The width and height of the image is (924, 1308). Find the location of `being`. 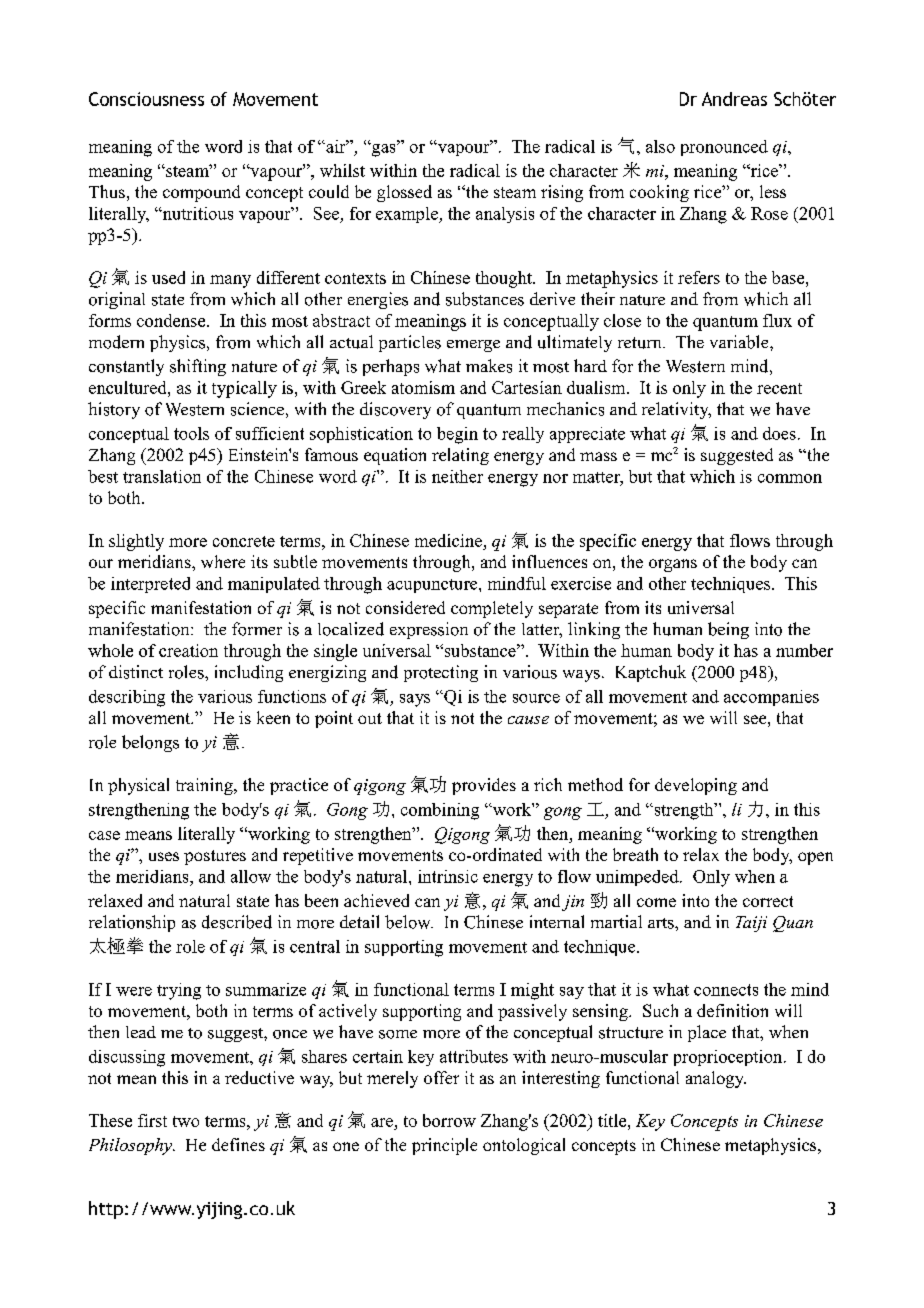

being is located at coordinates (728, 630).
